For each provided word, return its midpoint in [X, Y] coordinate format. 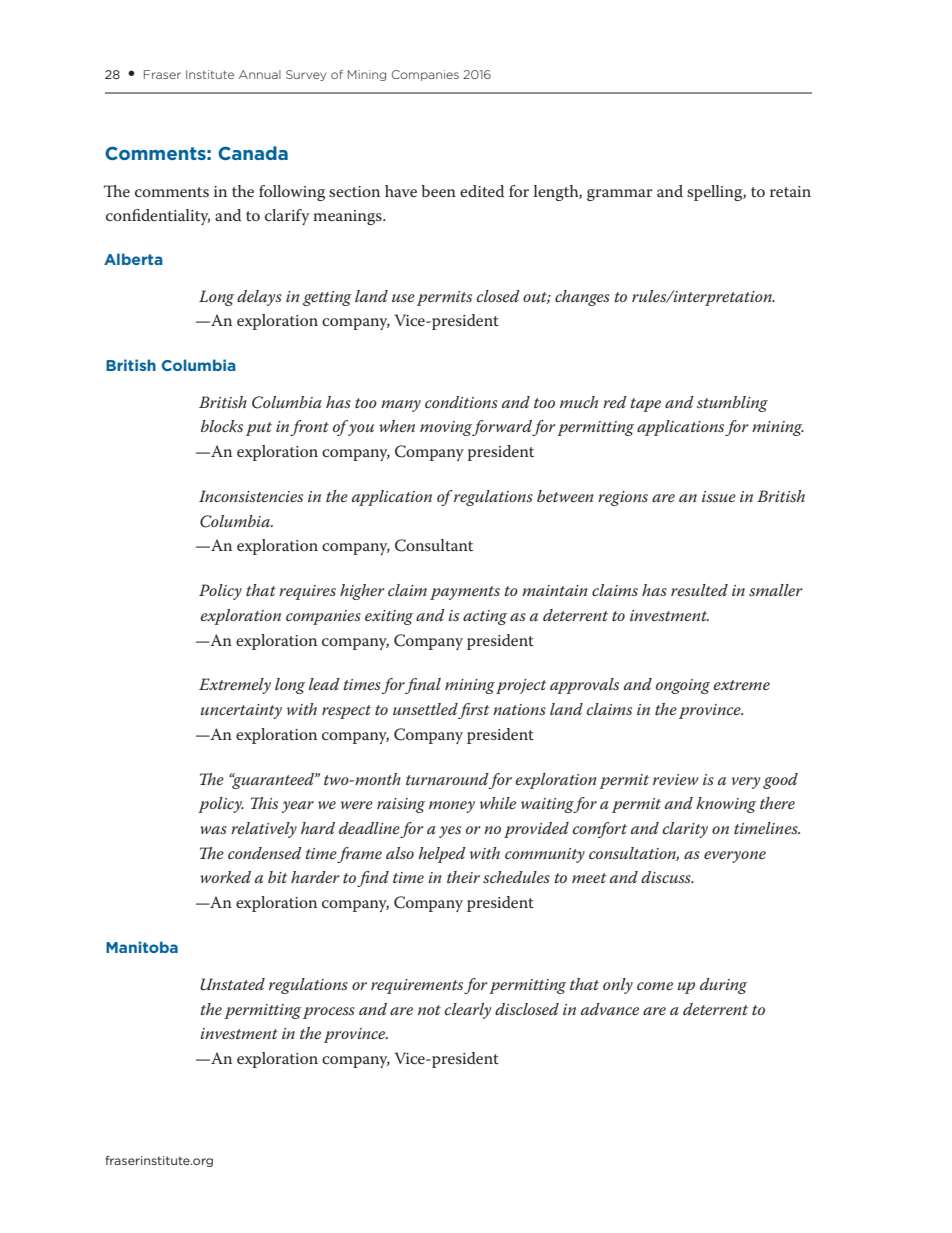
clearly [467, 1011]
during [723, 986]
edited [482, 191]
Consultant [434, 545]
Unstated [232, 984]
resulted [699, 590]
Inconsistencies [251, 496]
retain [790, 191]
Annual [260, 74]
